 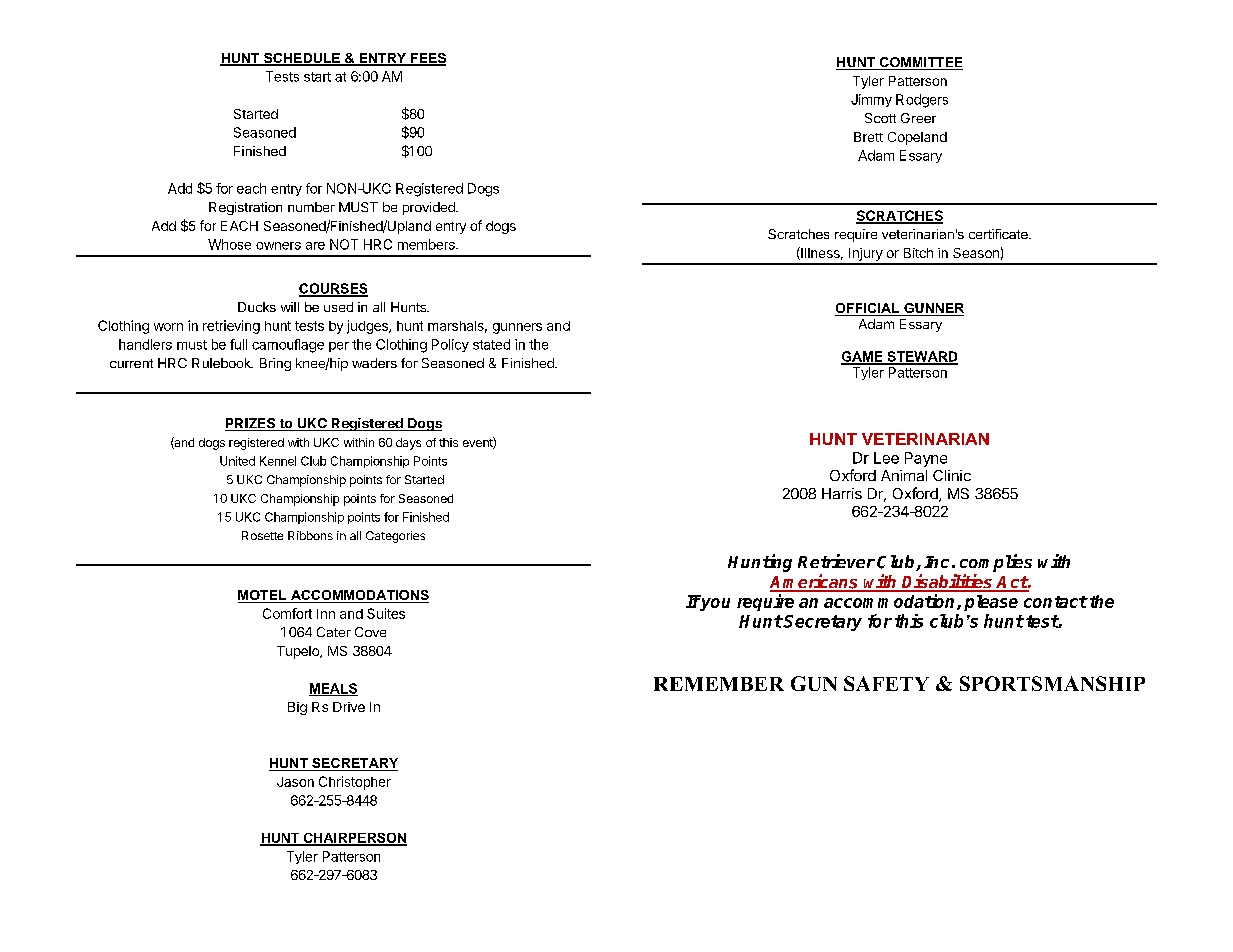 I want to click on STEWARD, so click(x=921, y=357).
